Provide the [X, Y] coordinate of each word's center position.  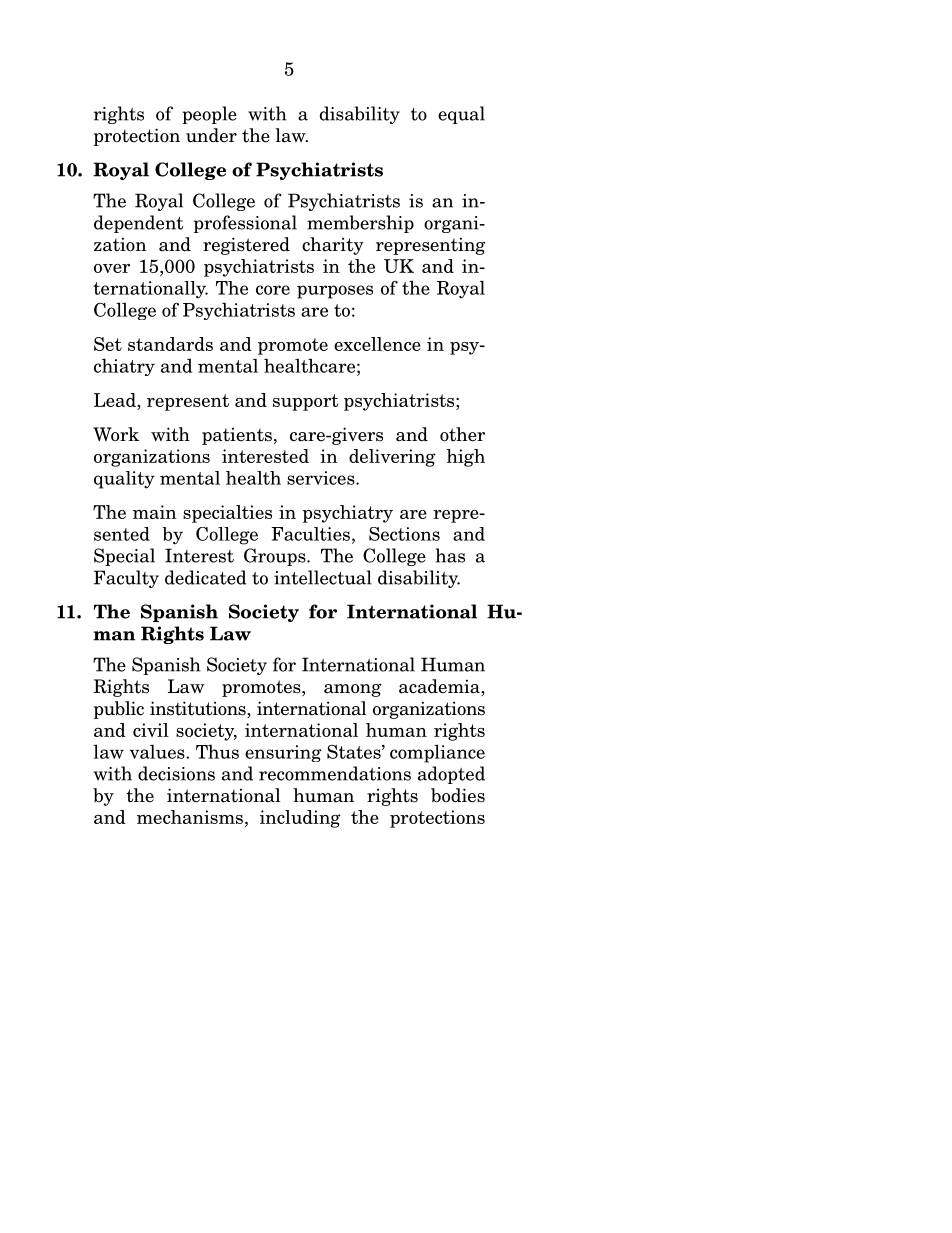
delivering [392, 458]
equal [461, 115]
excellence [377, 344]
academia [440, 687]
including [300, 819]
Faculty [126, 579]
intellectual [323, 577]
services [322, 478]
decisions [176, 773]
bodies [458, 795]
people [209, 115]
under [211, 135]
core [273, 290]
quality [124, 480]
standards [170, 344]
